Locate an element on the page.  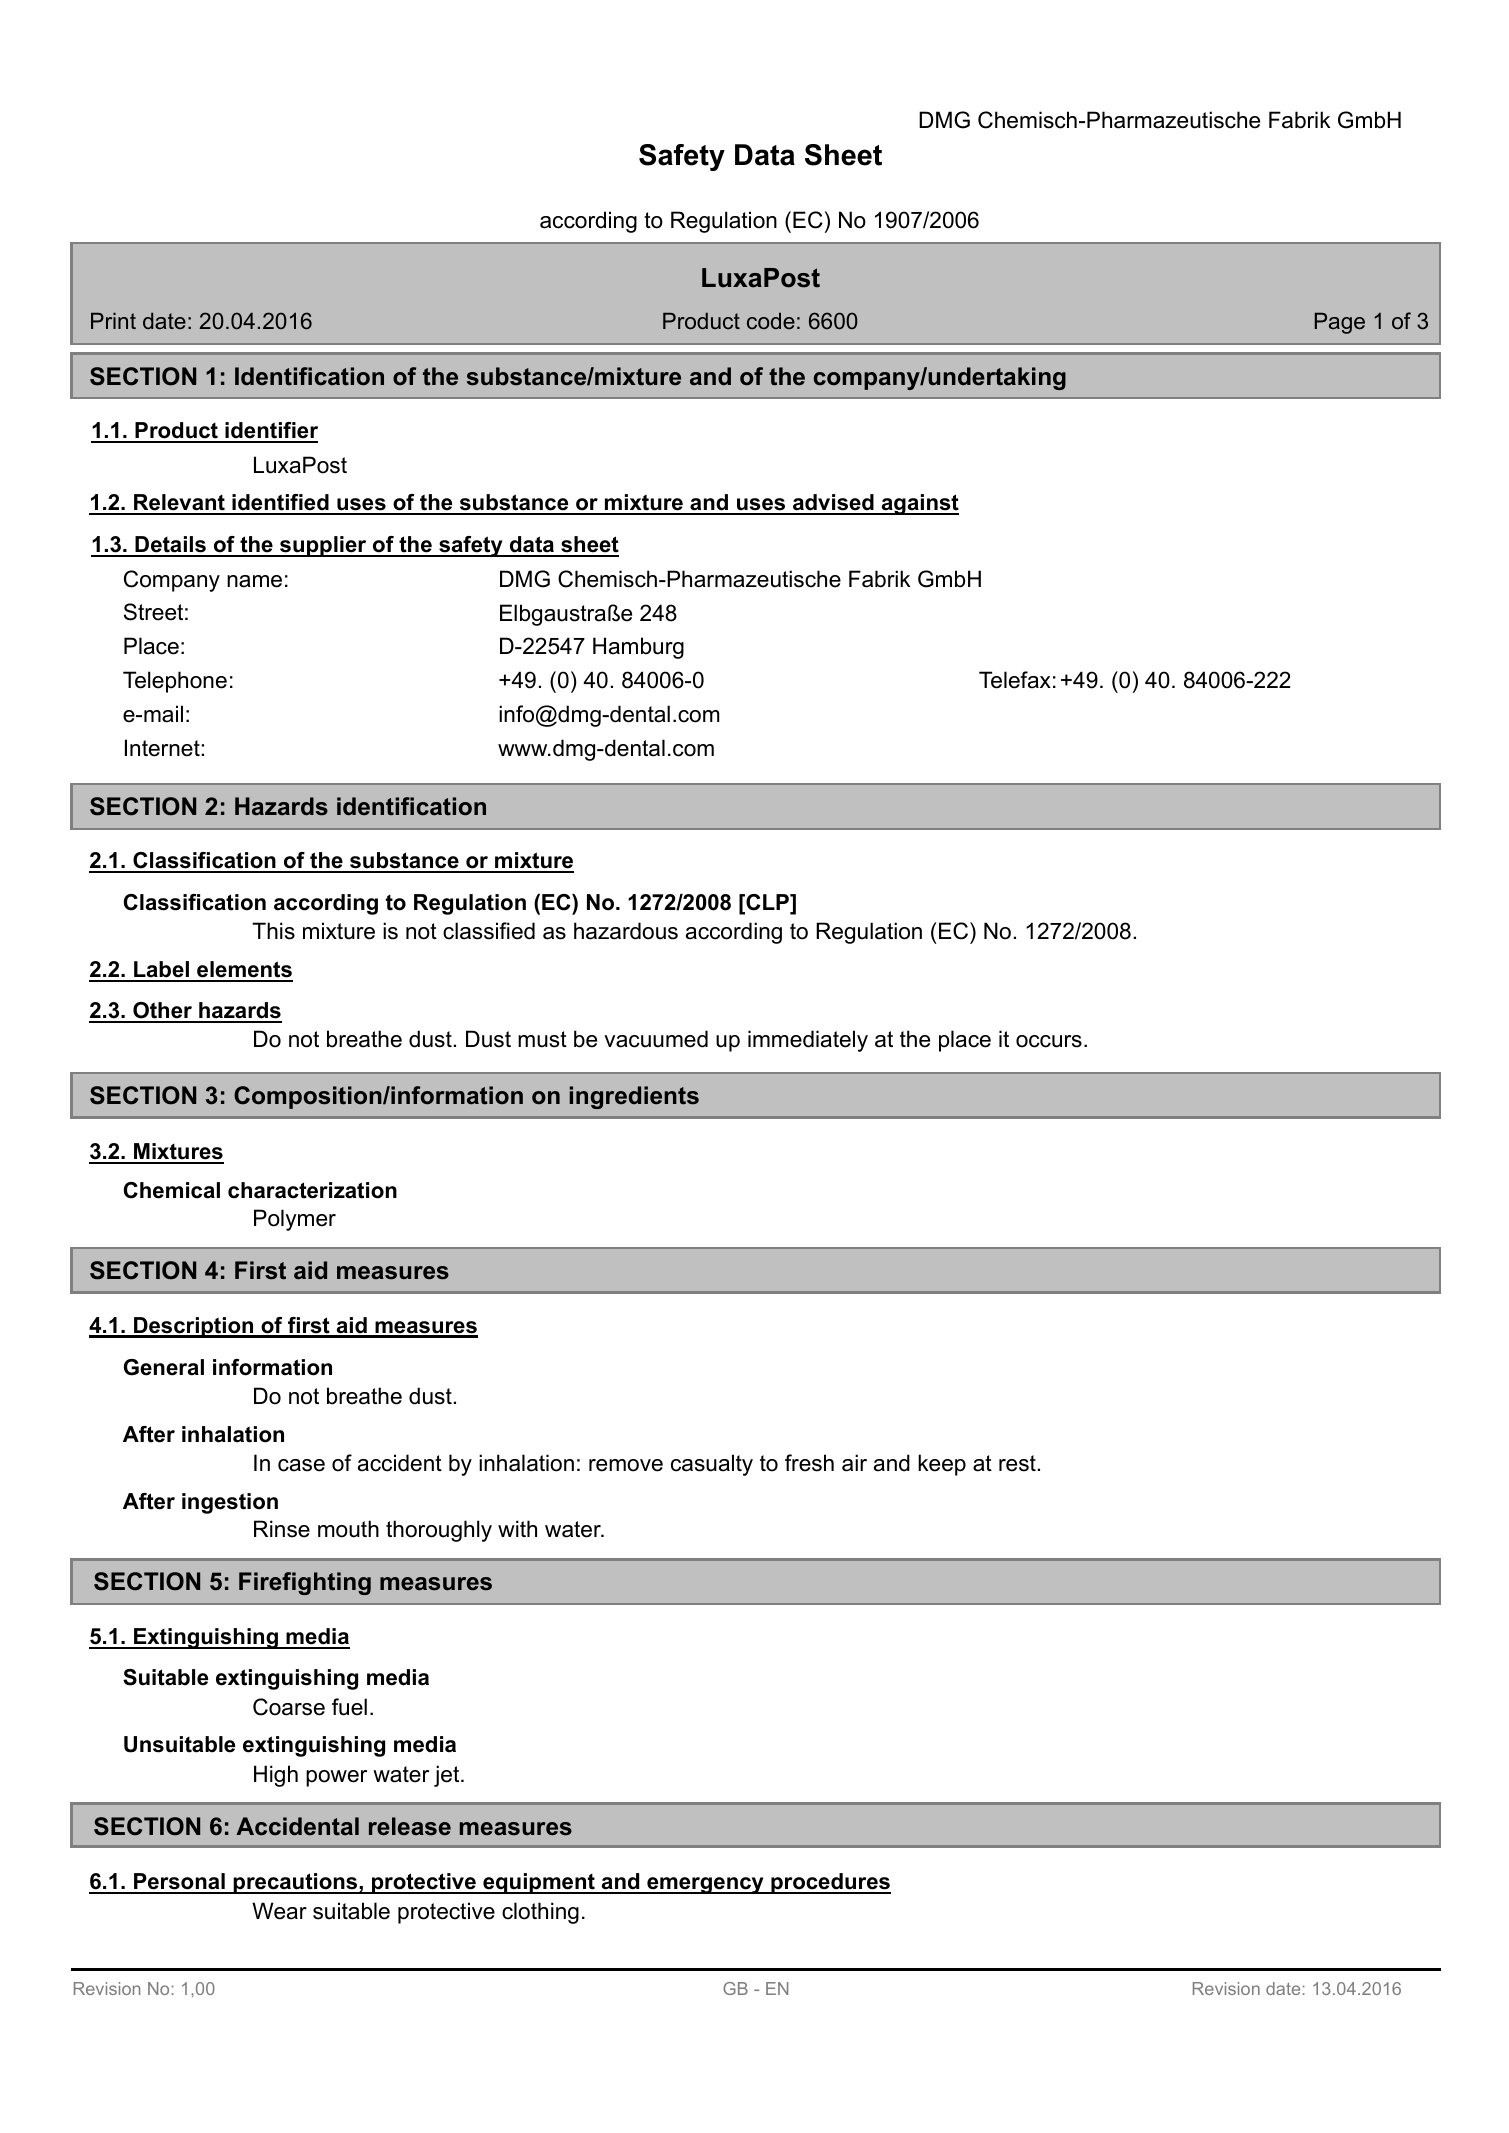
casualty is located at coordinates (712, 1465).
